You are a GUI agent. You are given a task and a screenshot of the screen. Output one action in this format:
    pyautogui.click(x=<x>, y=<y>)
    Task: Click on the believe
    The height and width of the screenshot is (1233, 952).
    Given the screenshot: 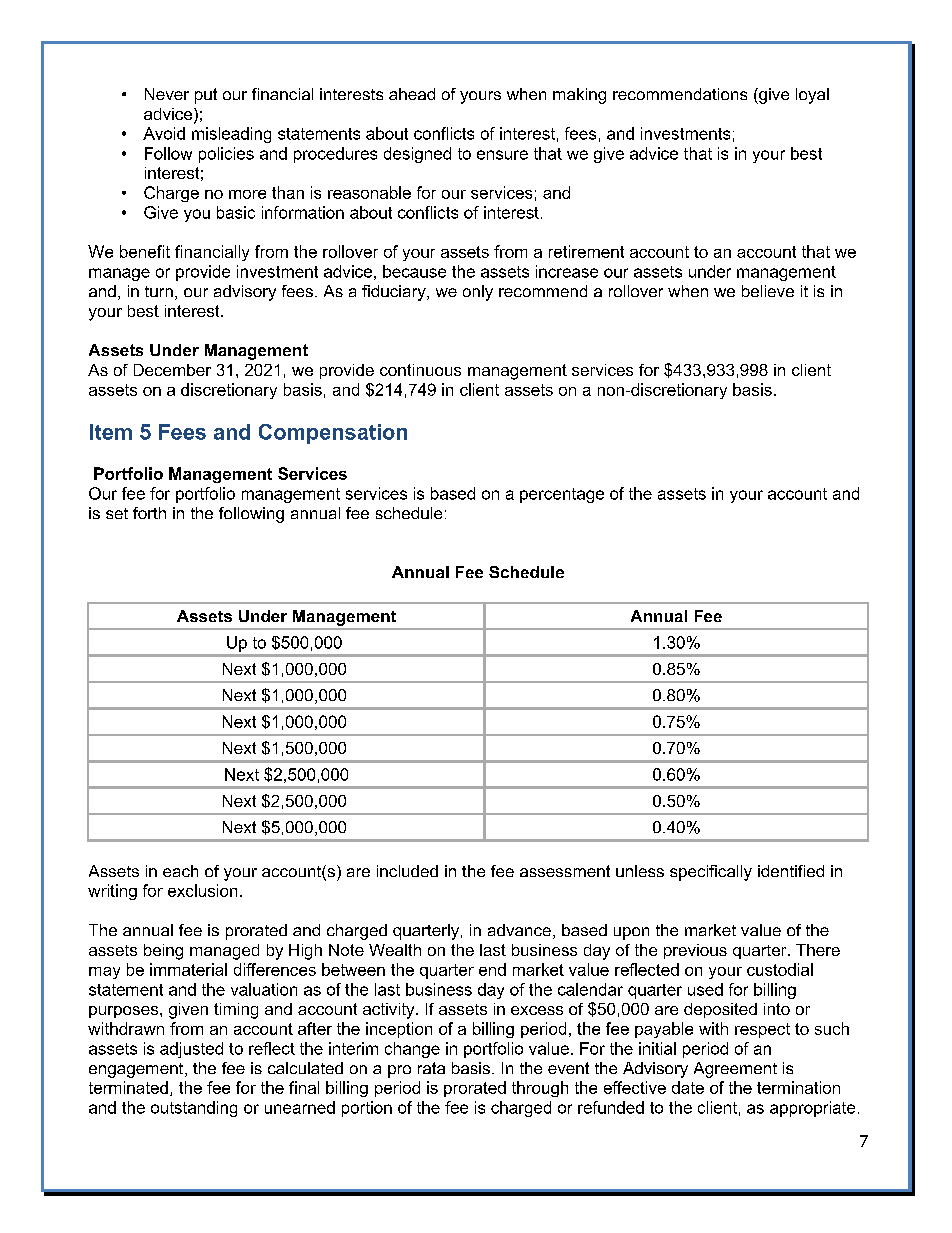 What is the action you would take?
    pyautogui.click(x=768, y=291)
